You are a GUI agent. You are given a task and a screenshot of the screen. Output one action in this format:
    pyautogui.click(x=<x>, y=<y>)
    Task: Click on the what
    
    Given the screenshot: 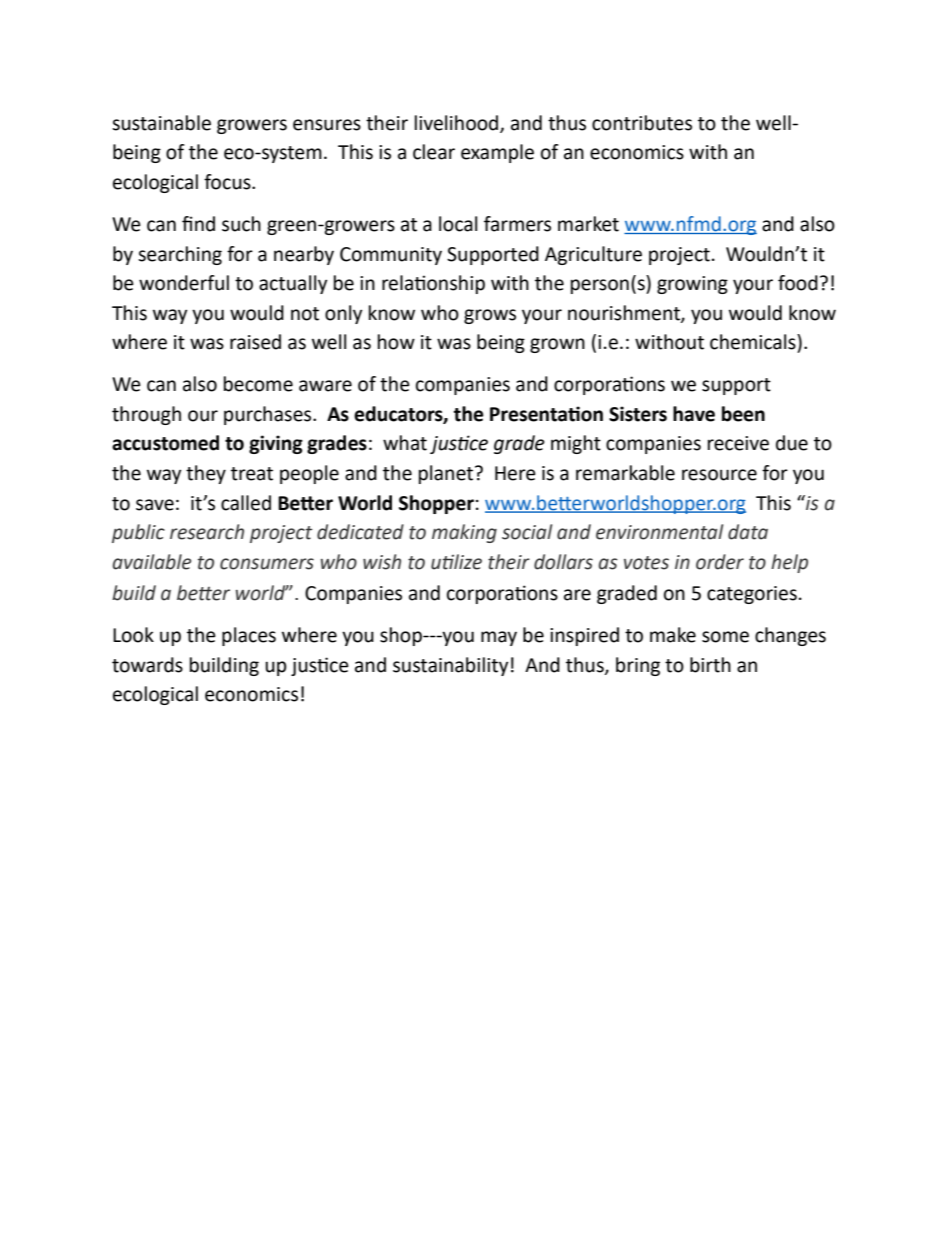 What is the action you would take?
    pyautogui.click(x=405, y=443)
